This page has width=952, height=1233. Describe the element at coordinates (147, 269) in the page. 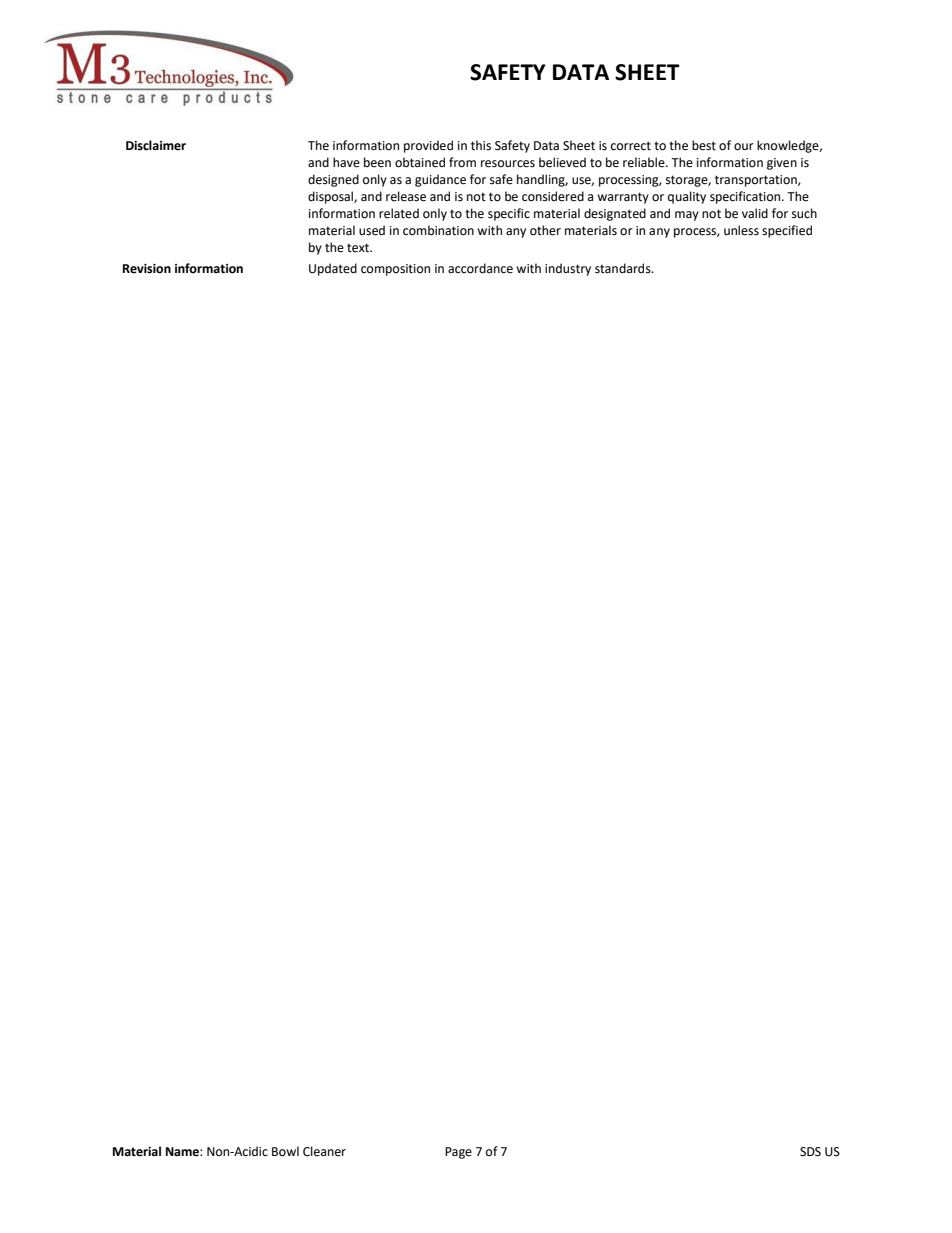

I see `Revision` at that location.
